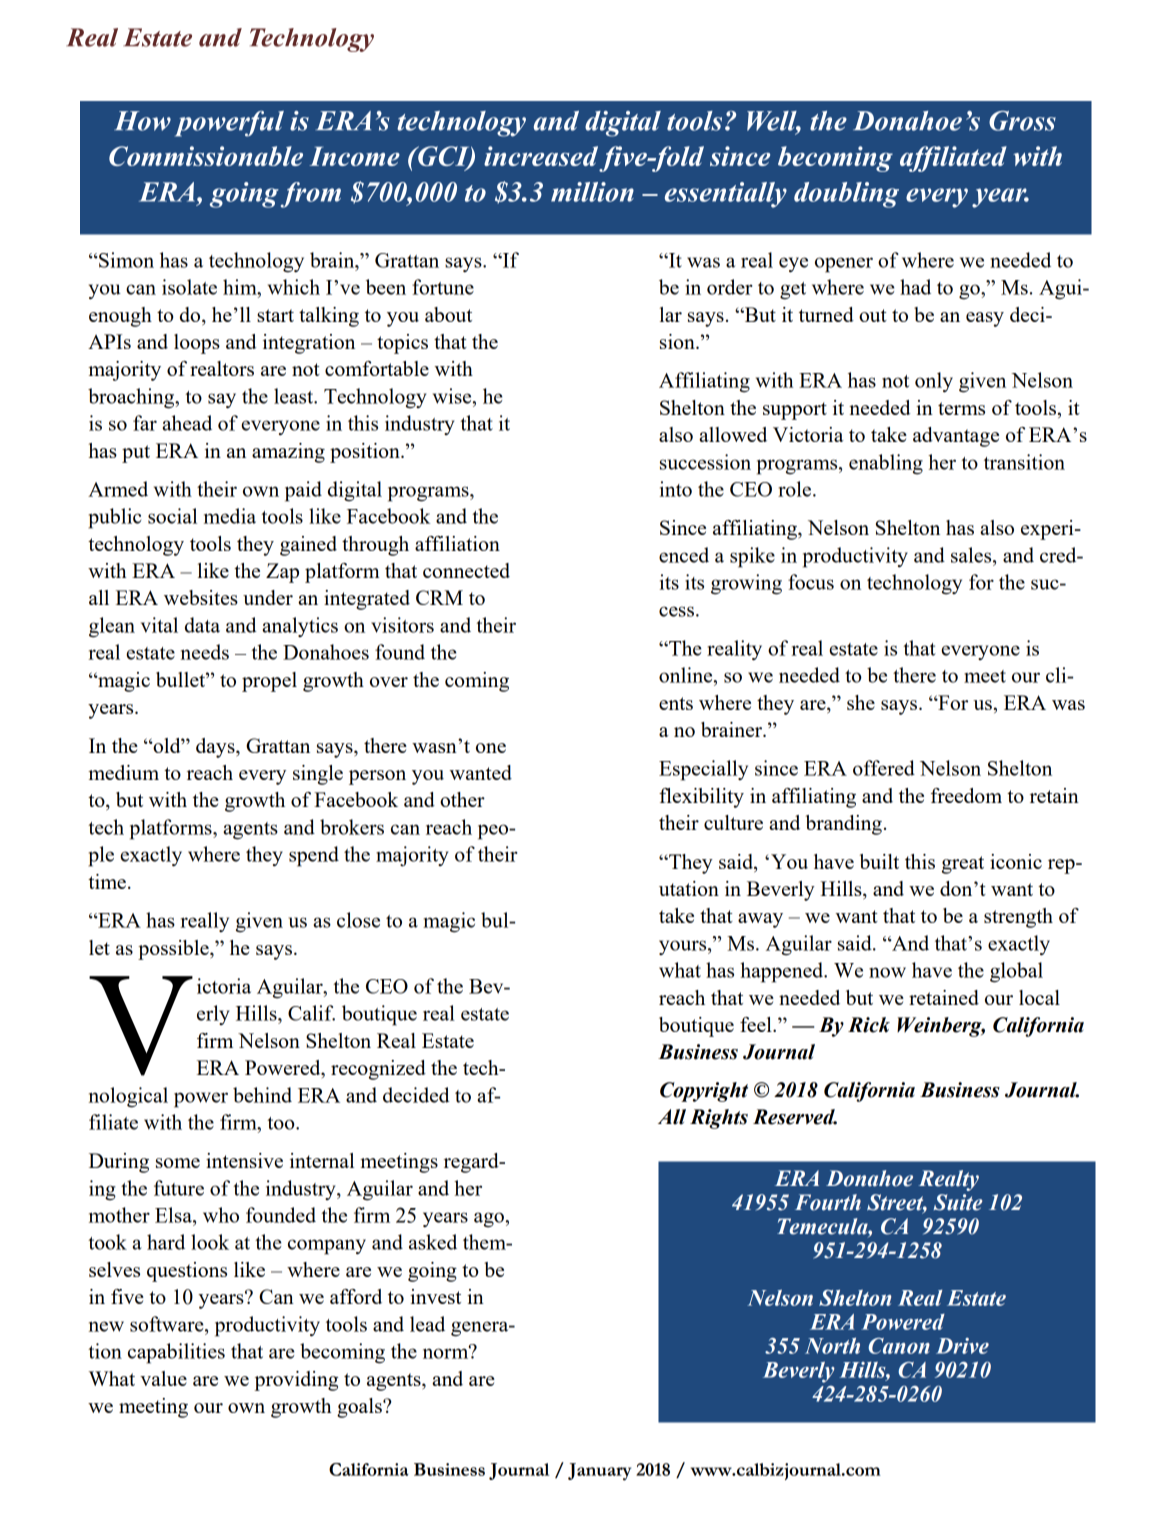  Describe the element at coordinates (676, 489) in the image. I see `into` at that location.
